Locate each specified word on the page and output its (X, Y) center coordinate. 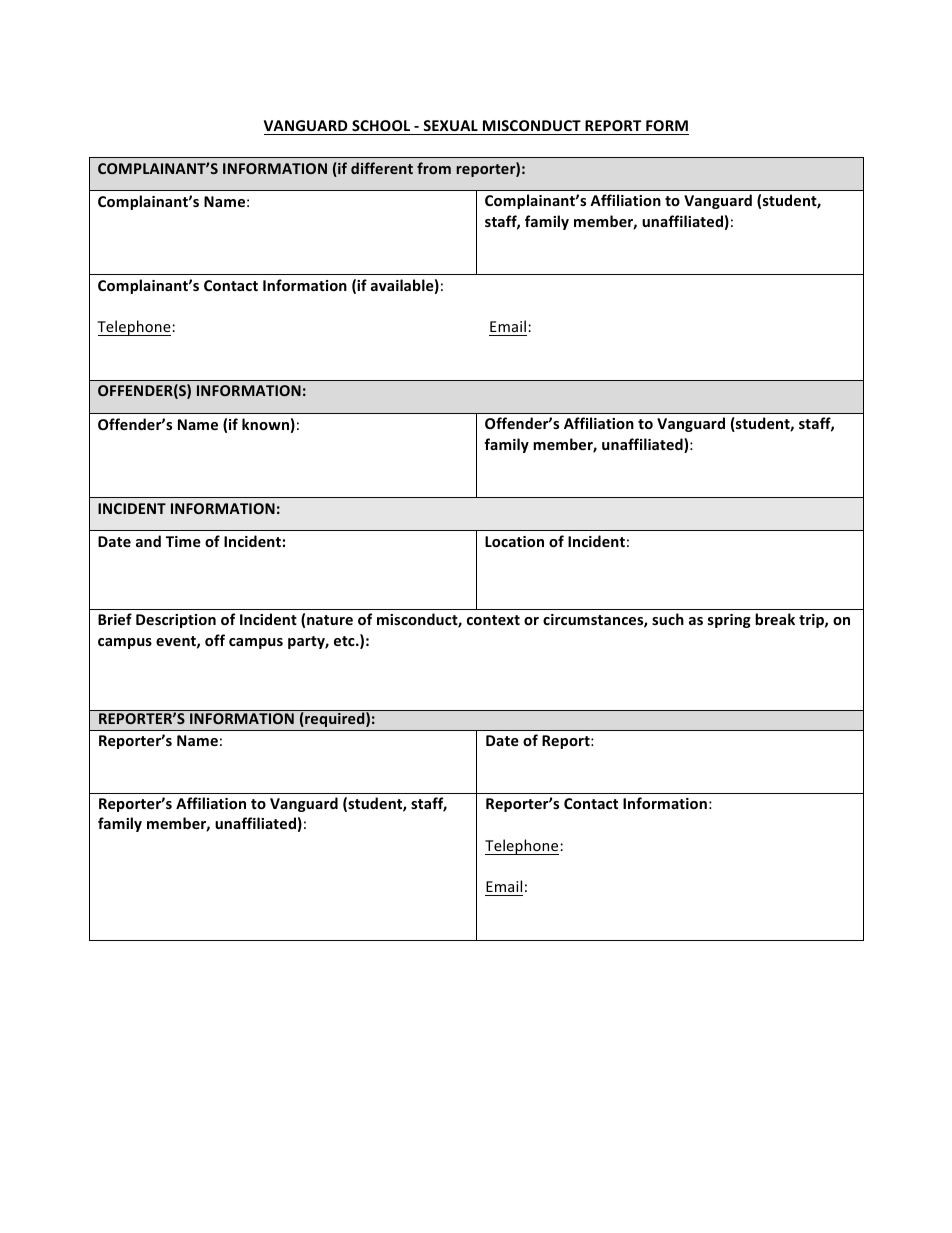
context (493, 620)
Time (183, 541)
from (434, 168)
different (382, 168)
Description (176, 621)
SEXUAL (450, 125)
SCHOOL (381, 125)
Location (514, 541)
